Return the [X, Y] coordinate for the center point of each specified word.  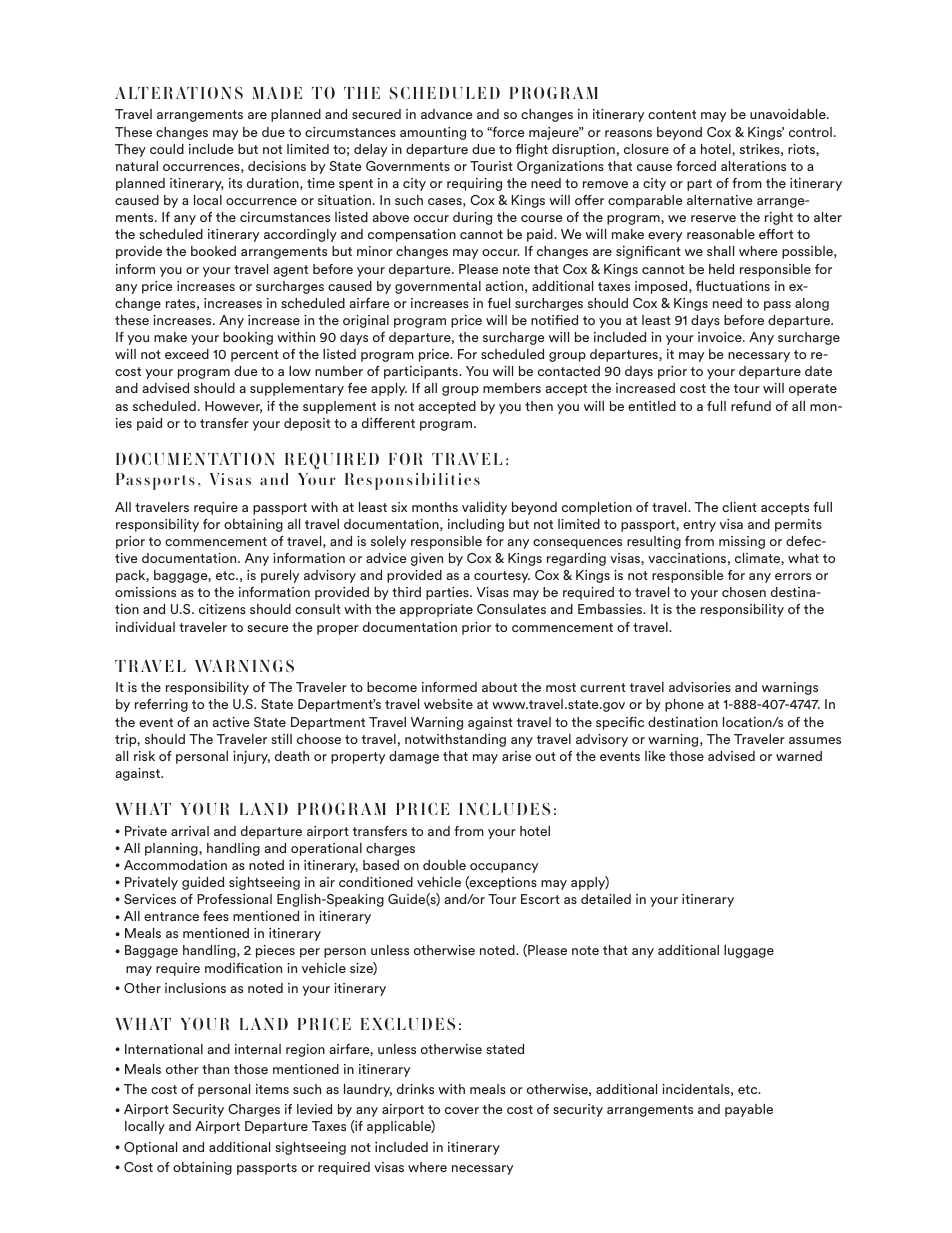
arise [516, 756]
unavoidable [789, 114]
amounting [433, 133]
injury [251, 757]
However [233, 407]
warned [799, 756]
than [215, 1069]
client [739, 507]
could [167, 149]
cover [462, 1110]
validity [484, 508]
